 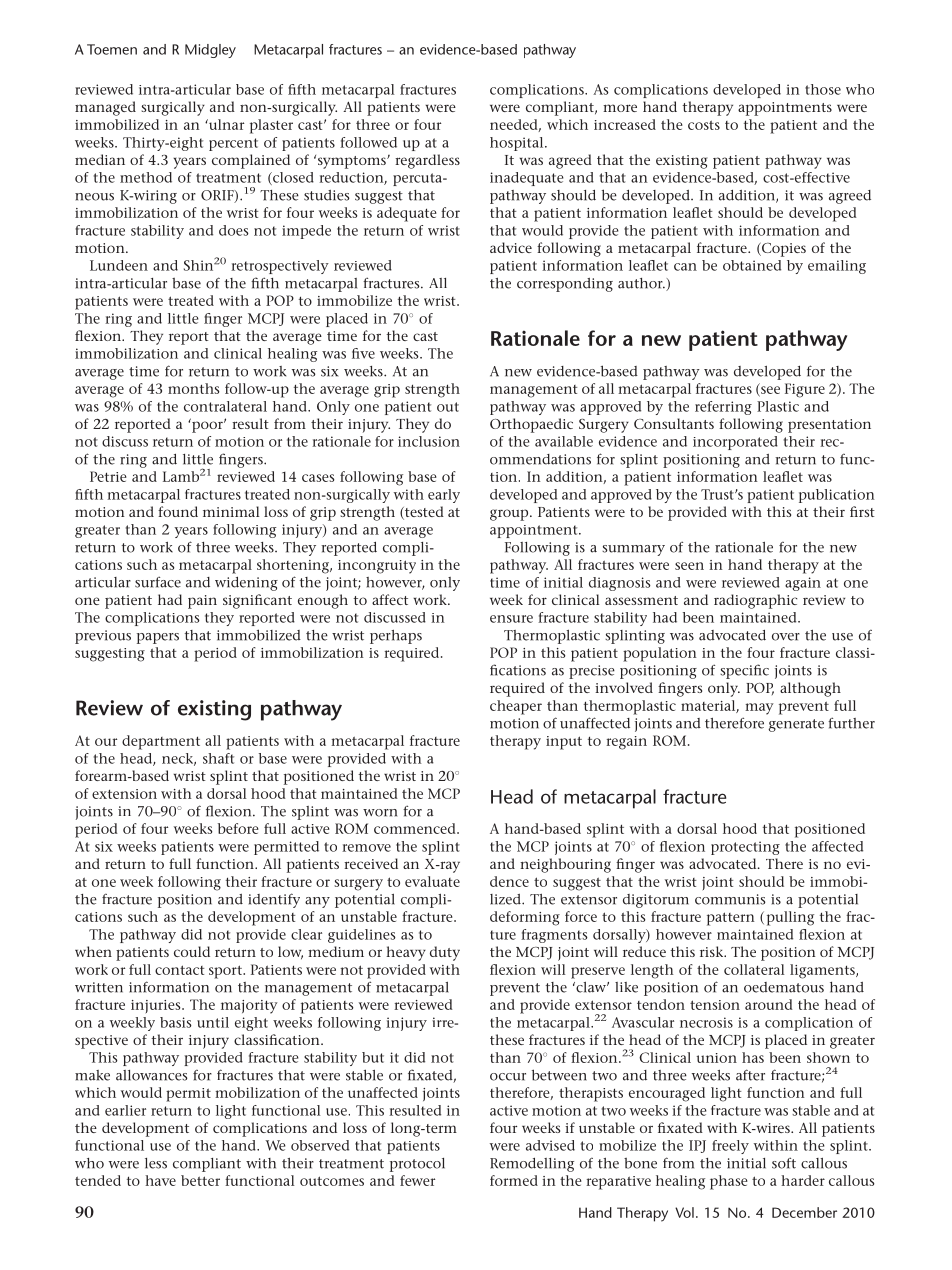 What do you see at coordinates (161, 742) in the page?
I see `department` at bounding box center [161, 742].
